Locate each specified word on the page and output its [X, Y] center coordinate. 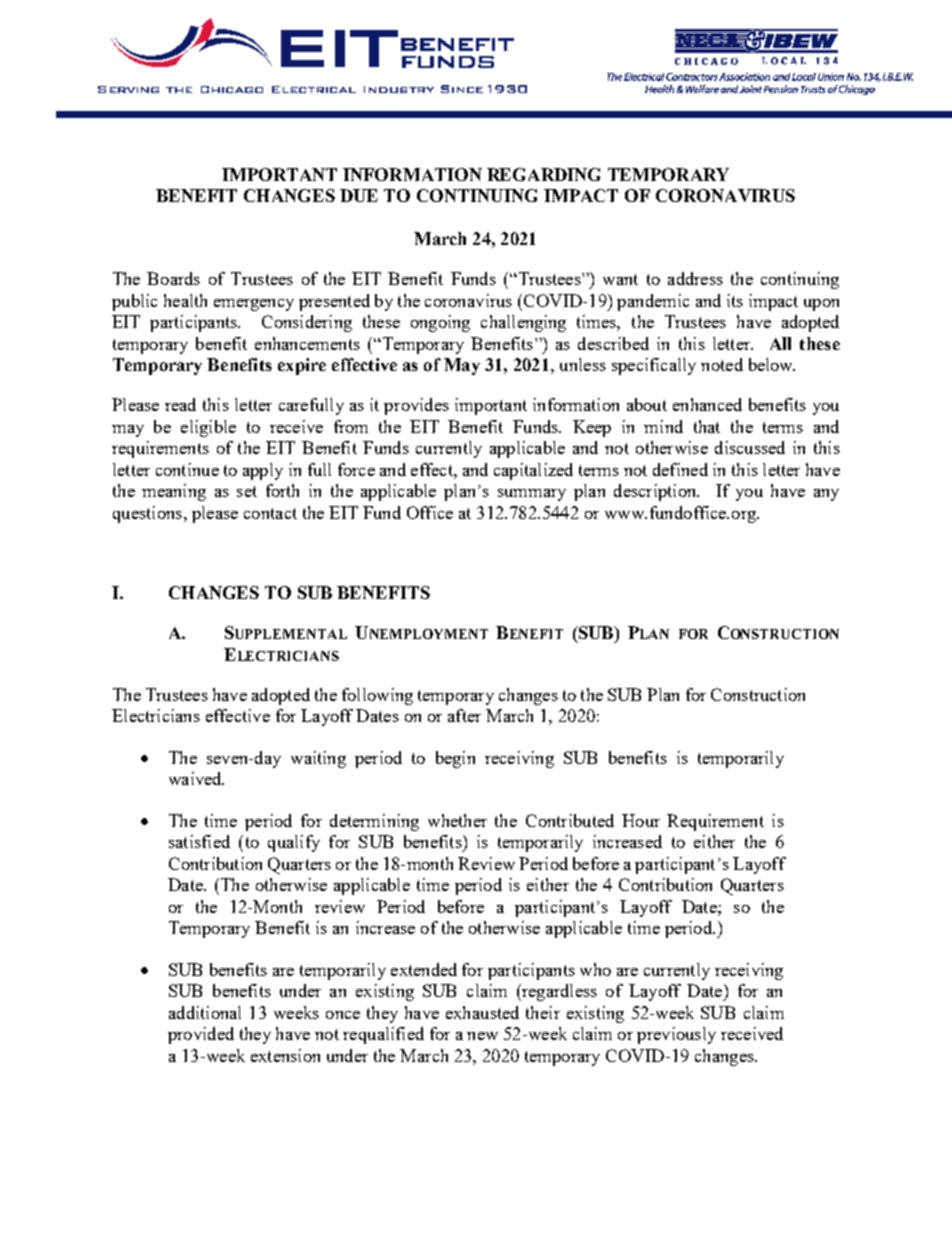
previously [676, 1035]
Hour [641, 820]
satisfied [199, 841]
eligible [208, 428]
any [826, 495]
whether [457, 820]
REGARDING [543, 174]
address [695, 278]
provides [416, 406]
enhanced [707, 404]
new [482, 1036]
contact [270, 513]
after [464, 715]
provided [201, 1035]
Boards [173, 278]
